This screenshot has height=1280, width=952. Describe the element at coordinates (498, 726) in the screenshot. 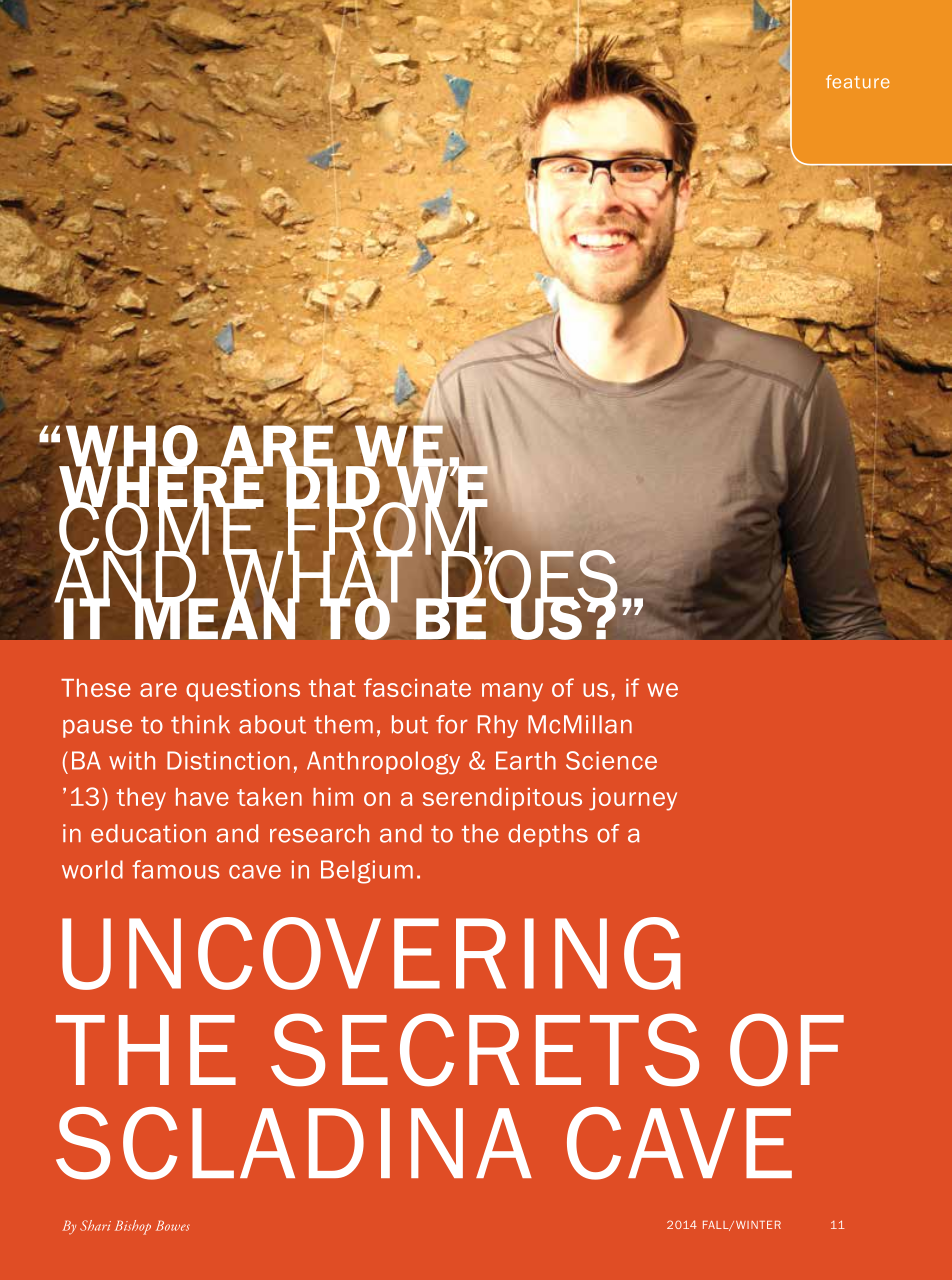

I see `Rhy` at that location.
